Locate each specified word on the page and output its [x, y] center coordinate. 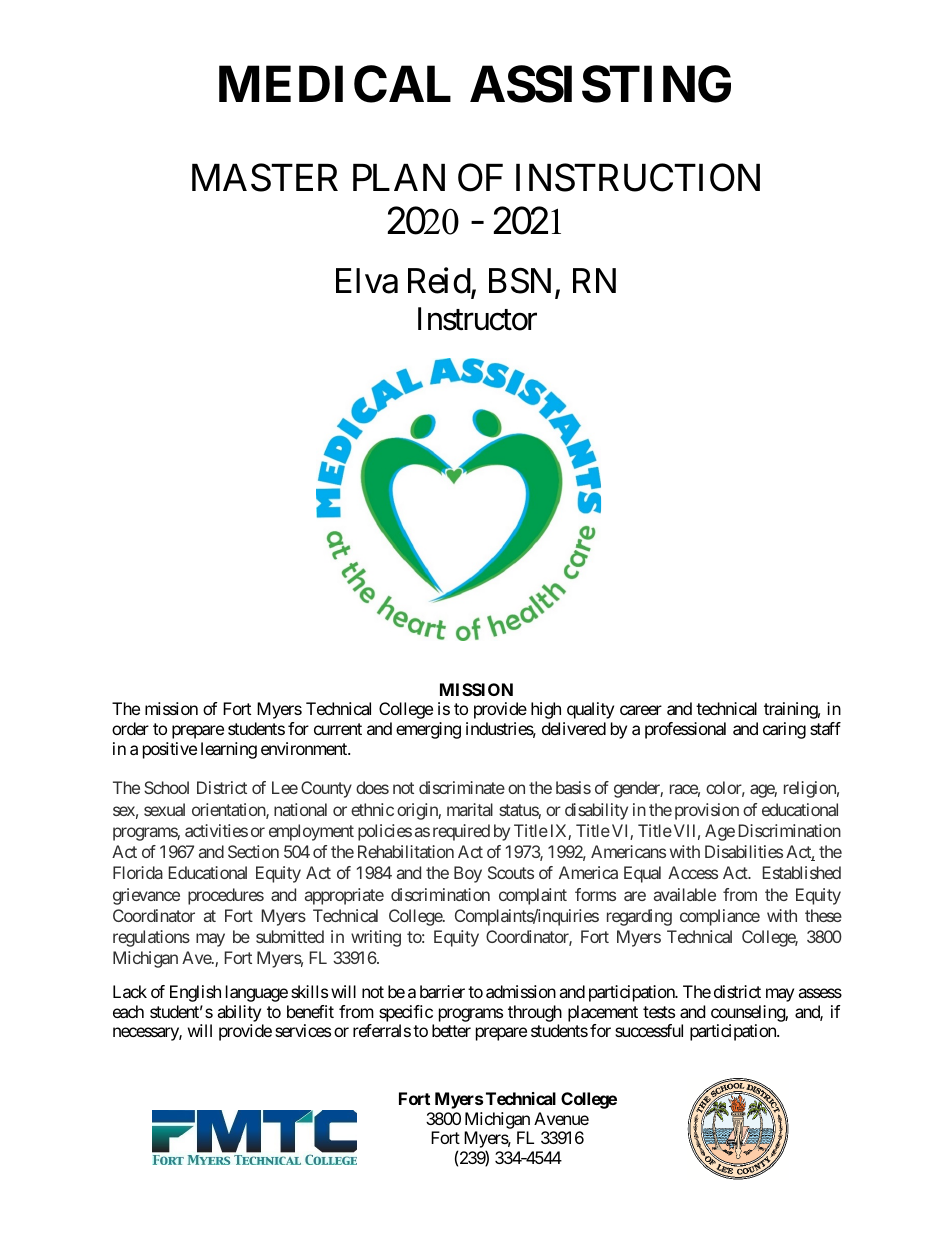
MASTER [265, 178]
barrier [442, 991]
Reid [440, 282]
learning [229, 750]
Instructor [477, 319]
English [195, 993]
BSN [520, 281]
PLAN [399, 177]
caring [784, 730]
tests [659, 1012]
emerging [428, 730]
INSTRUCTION [638, 178]
